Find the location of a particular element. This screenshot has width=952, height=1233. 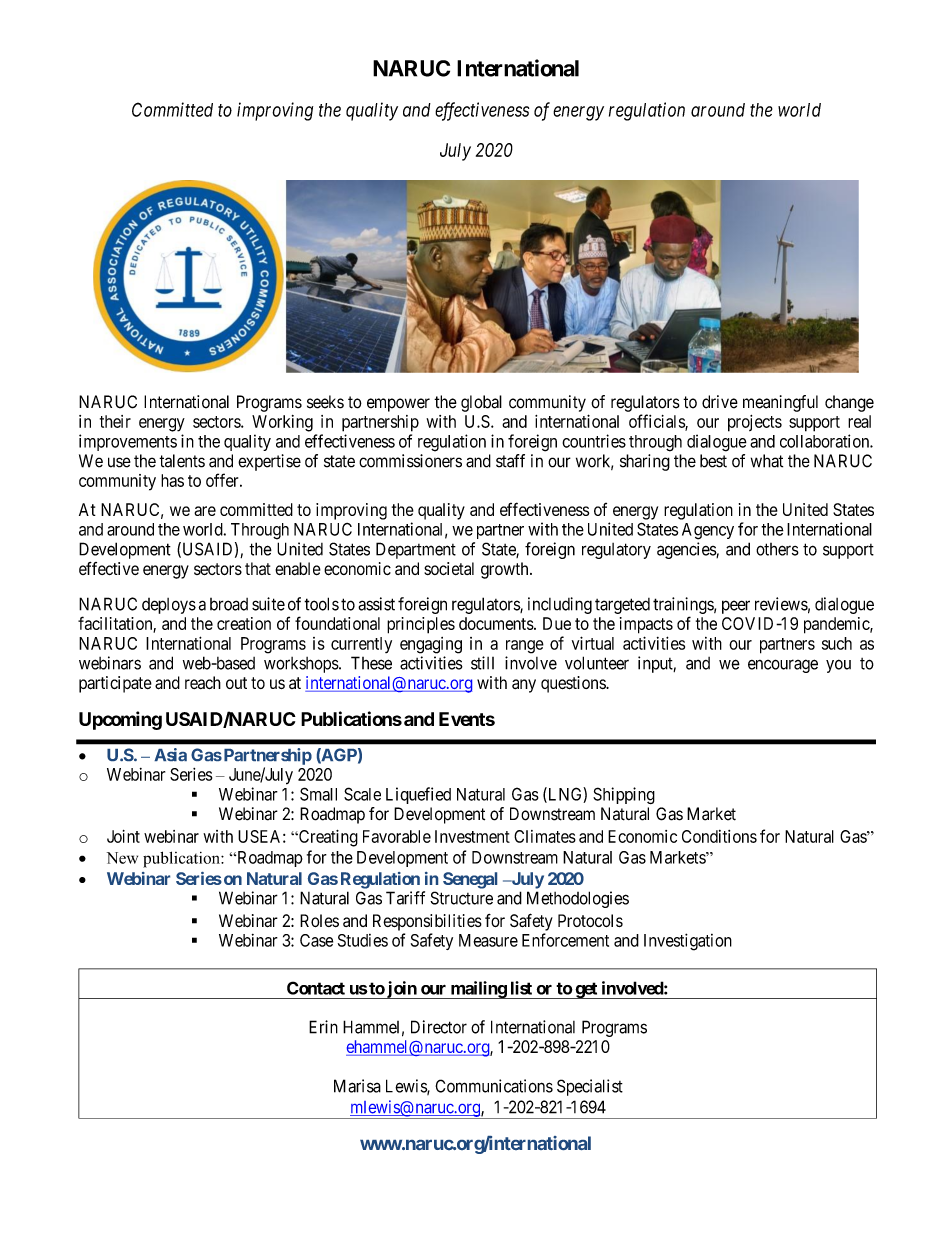

Erin is located at coordinates (323, 1027).
